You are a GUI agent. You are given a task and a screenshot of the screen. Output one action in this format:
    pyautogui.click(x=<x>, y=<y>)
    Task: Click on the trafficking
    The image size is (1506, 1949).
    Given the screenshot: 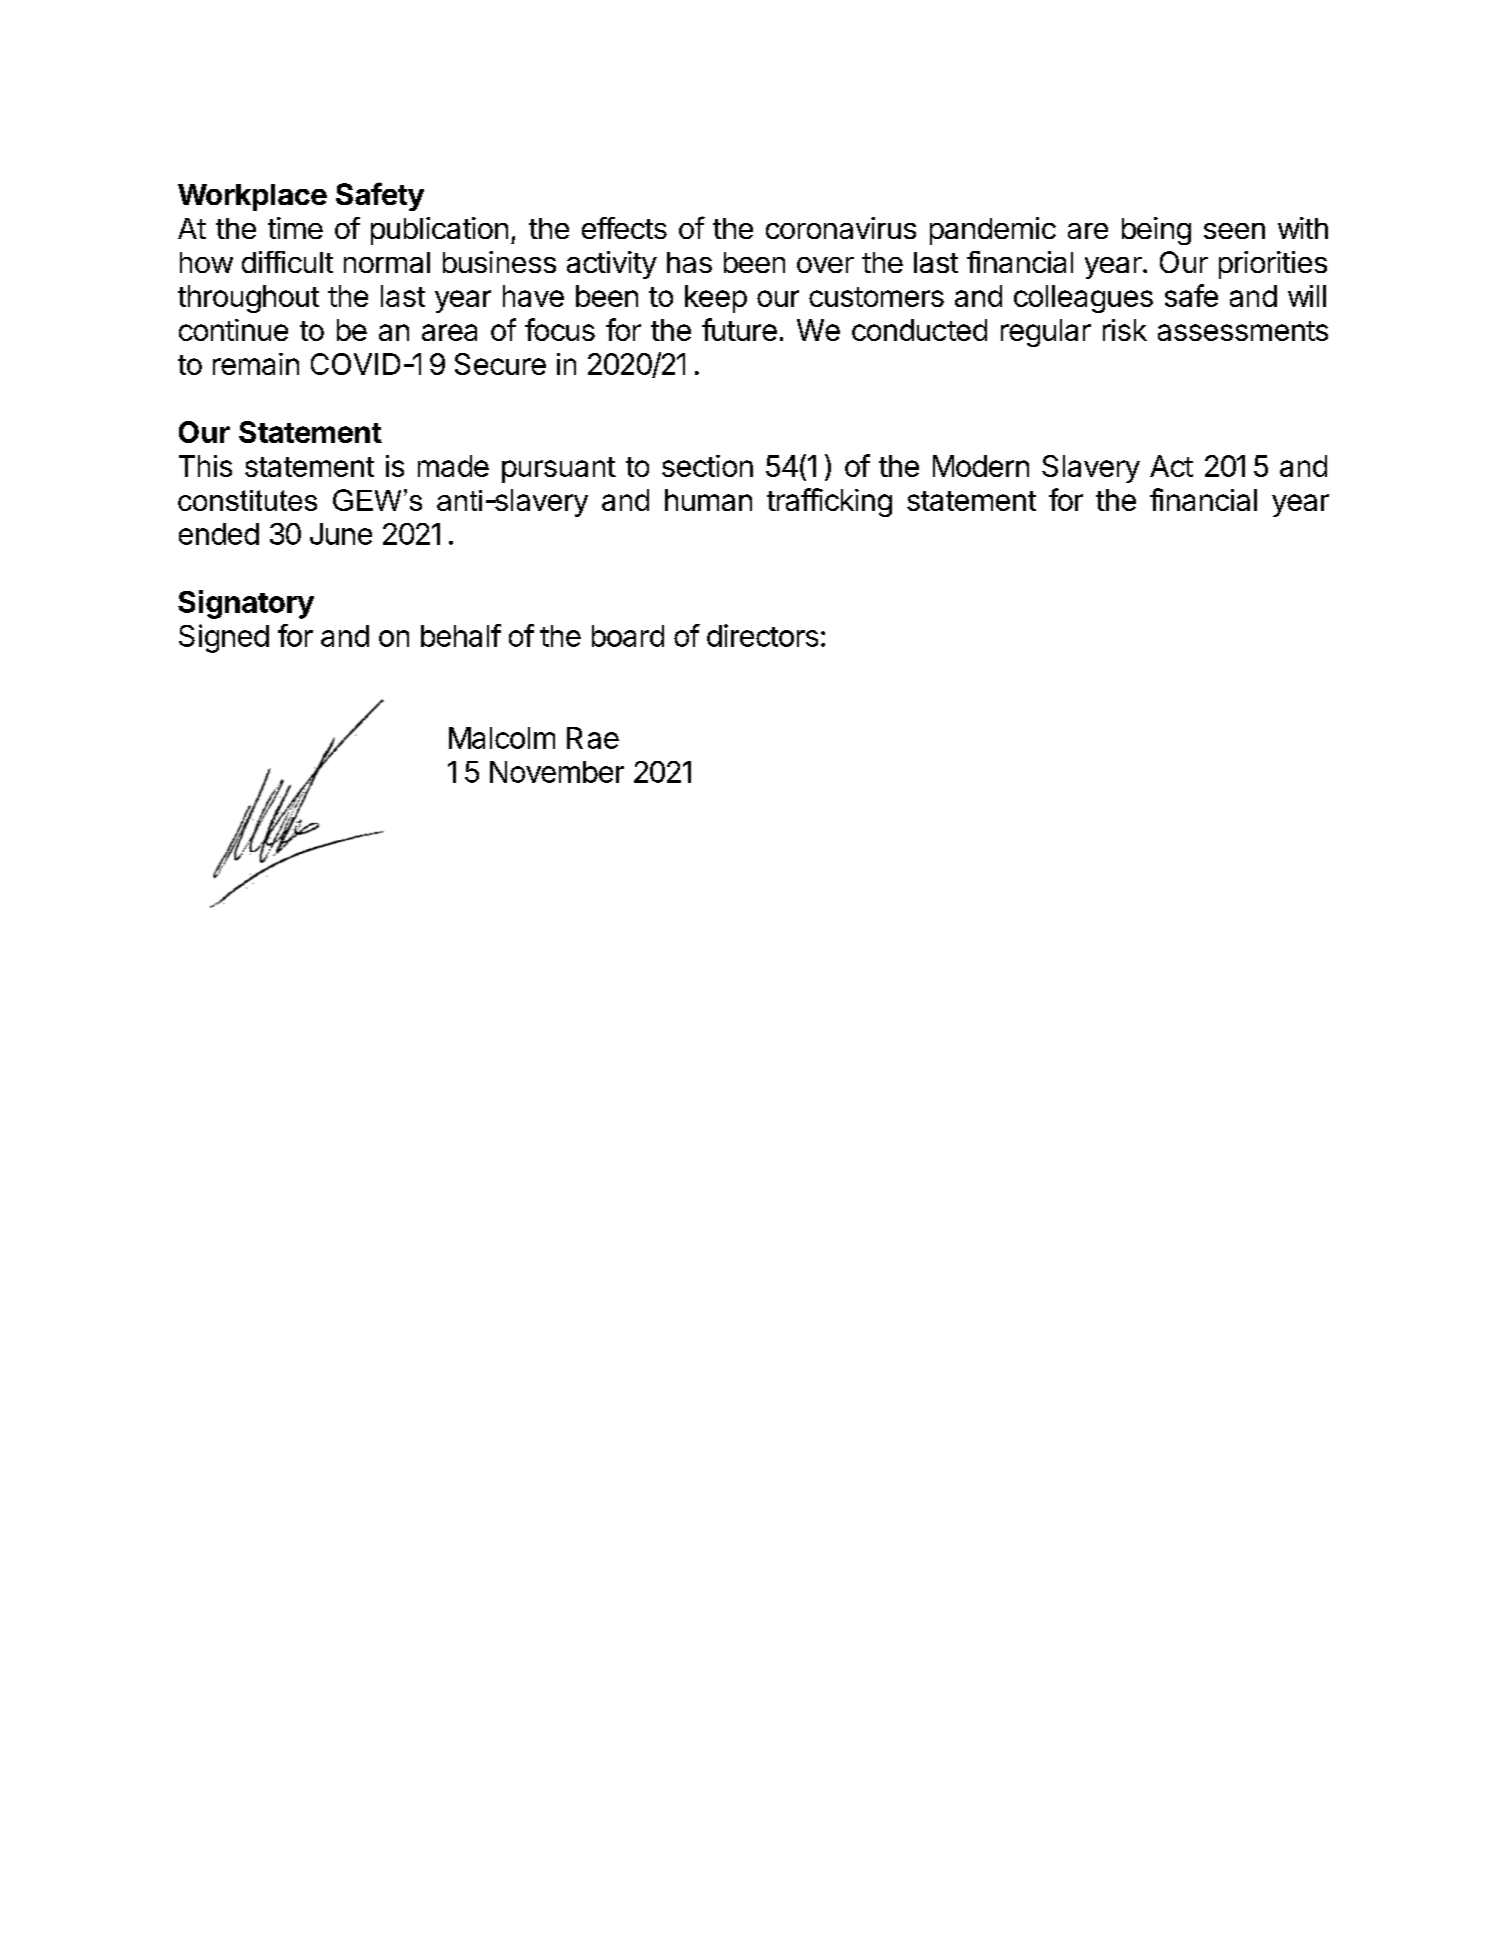 What is the action you would take?
    pyautogui.click(x=829, y=502)
